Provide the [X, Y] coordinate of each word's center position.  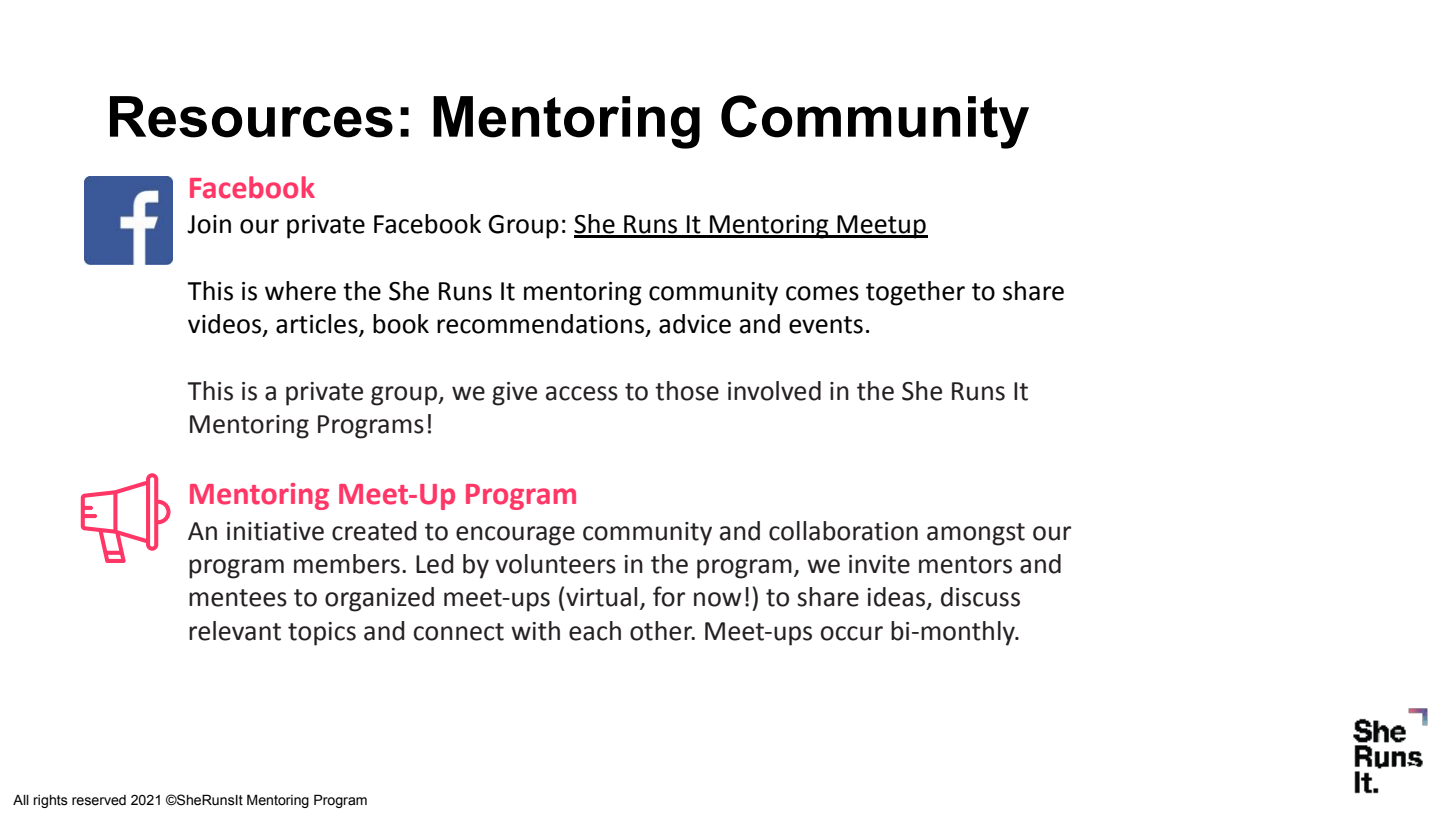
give [514, 394]
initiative [275, 531]
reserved [99, 800]
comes [822, 293]
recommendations [540, 324]
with [535, 631]
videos [224, 324]
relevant [235, 631]
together [915, 293]
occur [852, 633]
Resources [251, 117]
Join [209, 224]
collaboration [843, 531]
